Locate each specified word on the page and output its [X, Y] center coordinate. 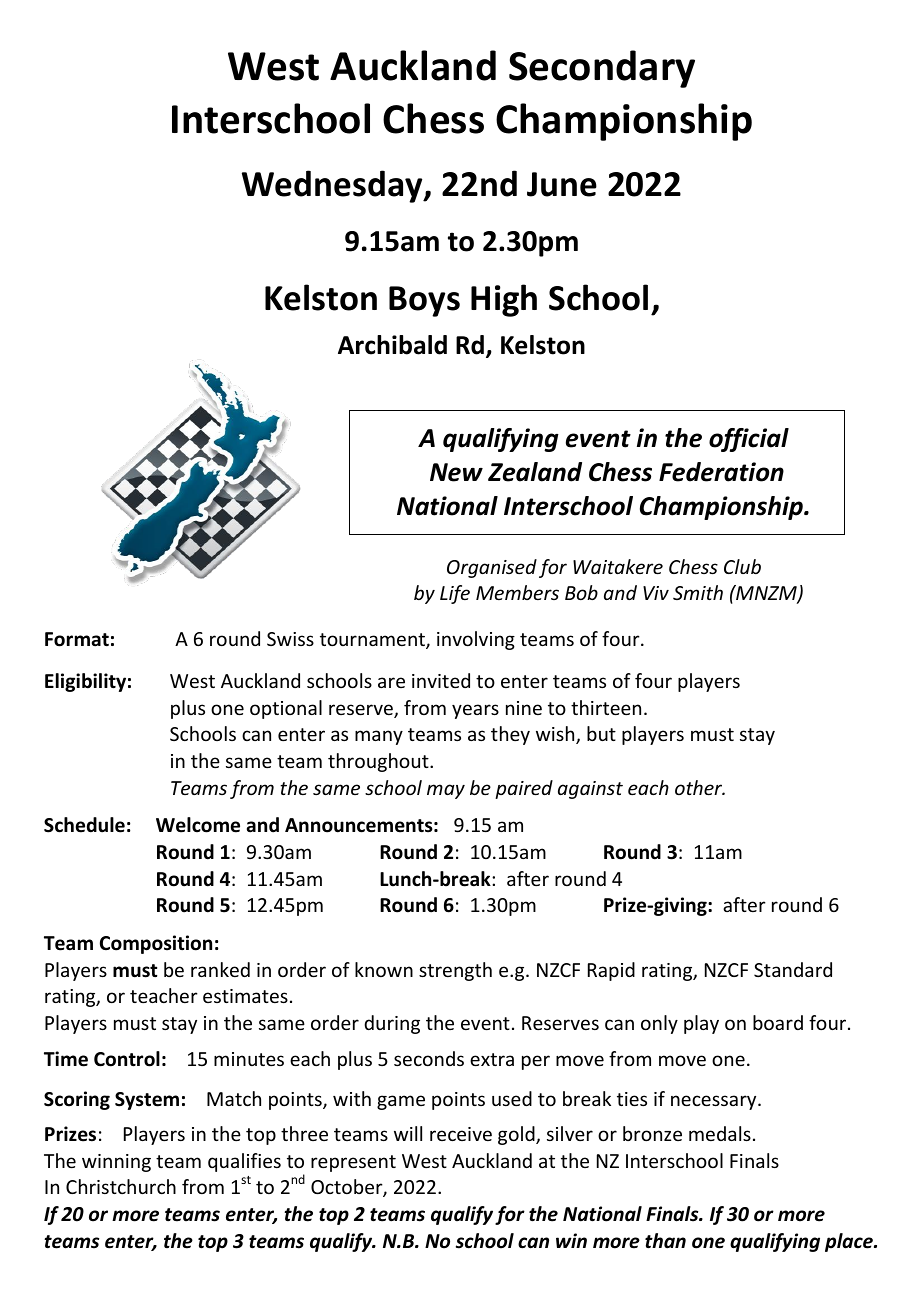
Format [77, 639]
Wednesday [333, 186]
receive [461, 1134]
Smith [698, 592]
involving [476, 640]
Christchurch [121, 1186]
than [665, 1241]
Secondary [602, 69]
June [562, 184]
